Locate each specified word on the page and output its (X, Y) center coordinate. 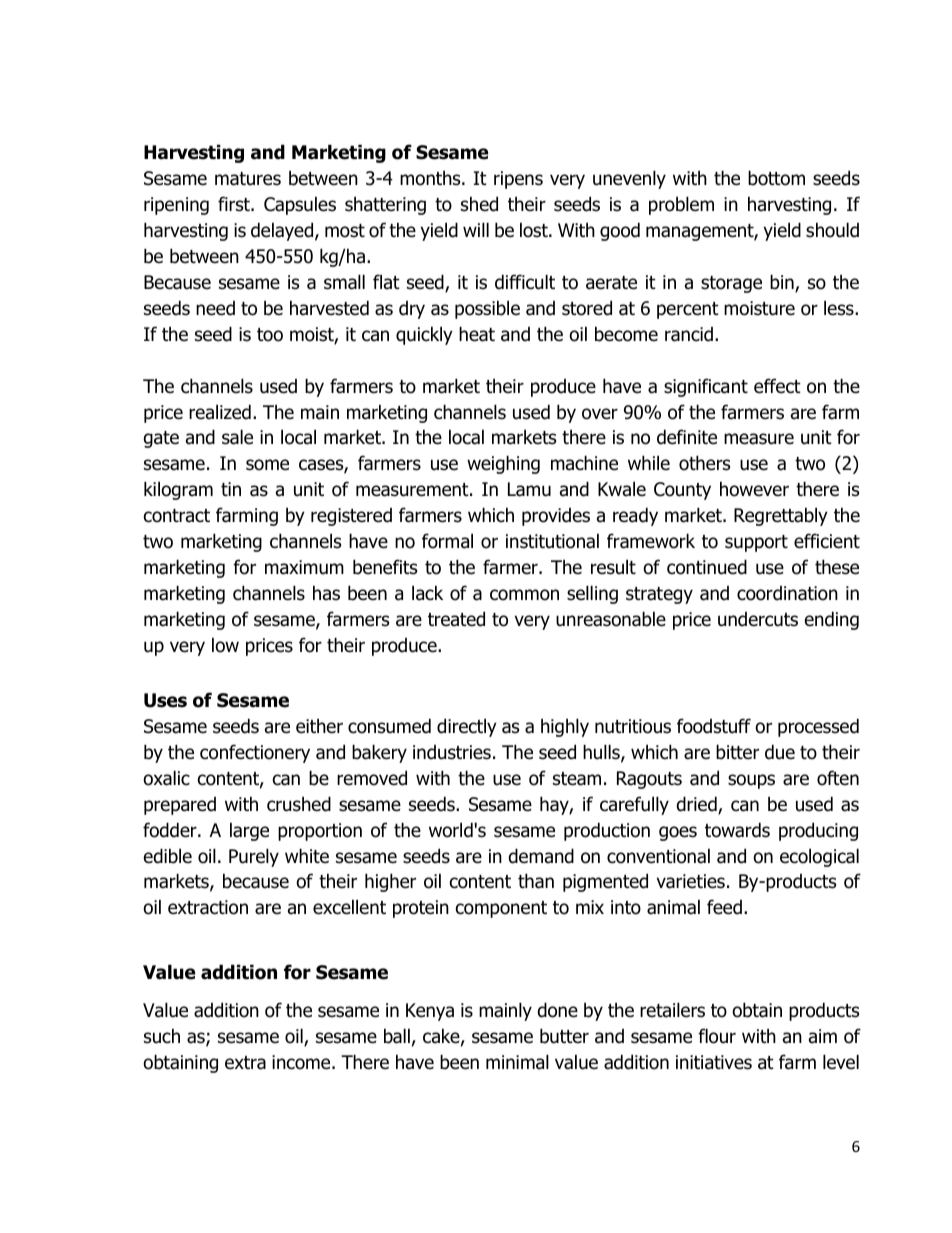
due (780, 752)
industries (452, 752)
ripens (518, 180)
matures (248, 179)
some (267, 465)
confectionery (255, 753)
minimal (517, 1062)
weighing (503, 464)
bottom (776, 178)
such (162, 1036)
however (754, 489)
